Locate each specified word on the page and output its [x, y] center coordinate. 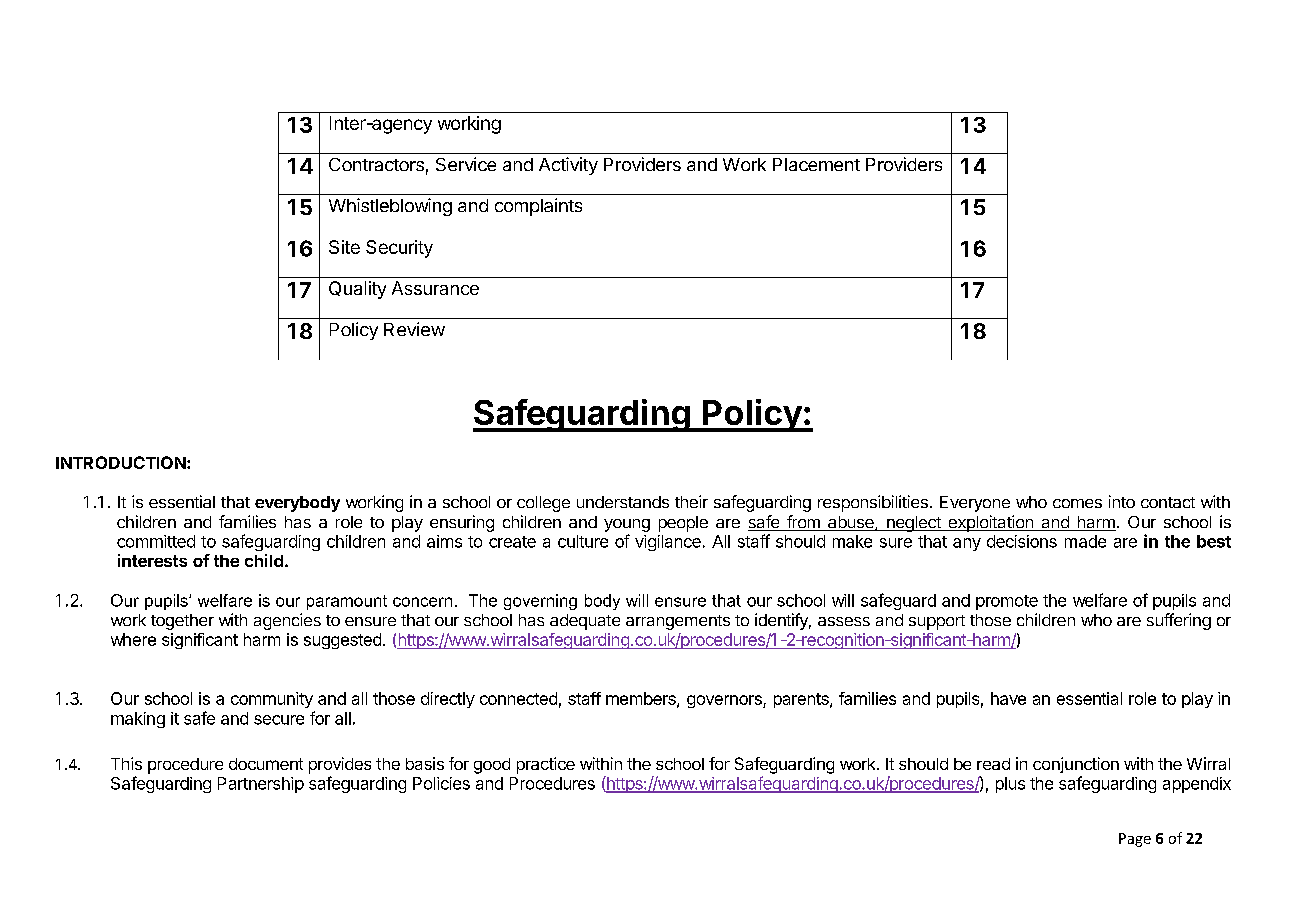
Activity [568, 166]
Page [1135, 840]
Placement [816, 164]
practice [546, 765]
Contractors [376, 164]
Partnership [261, 785]
